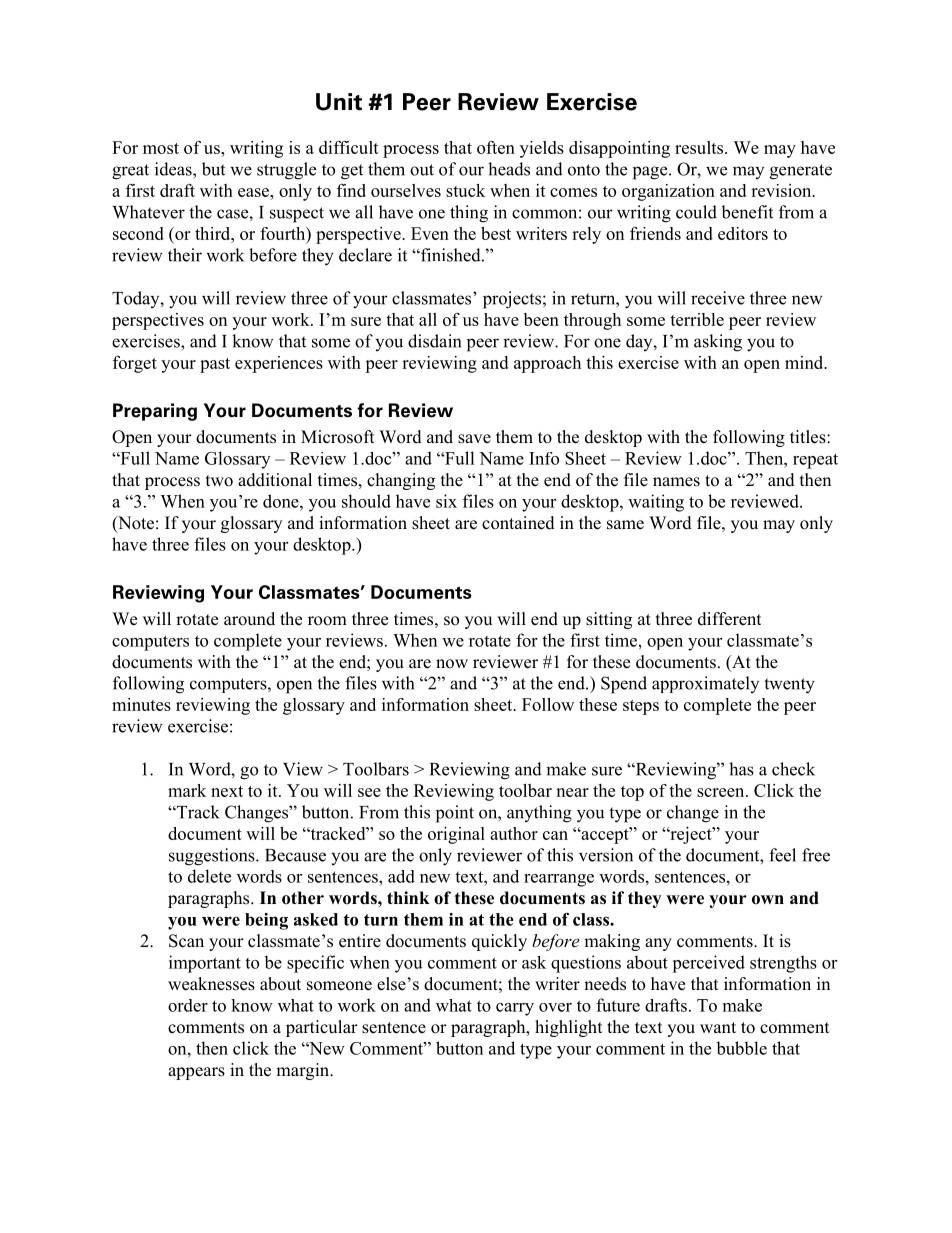 This image has height=1233, width=952. I want to click on appears, so click(196, 1073).
